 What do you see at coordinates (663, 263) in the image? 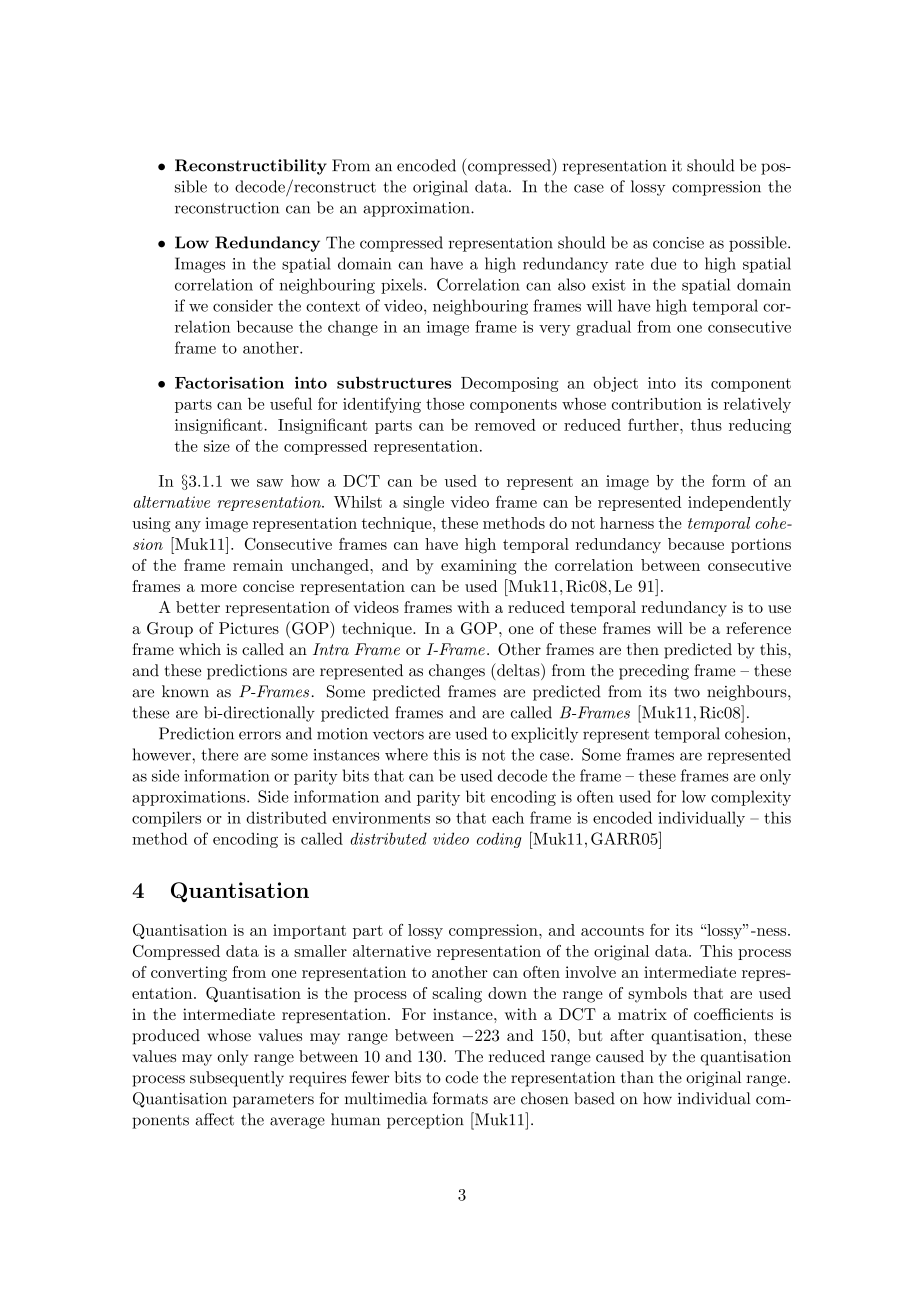
I see `due` at bounding box center [663, 263].
